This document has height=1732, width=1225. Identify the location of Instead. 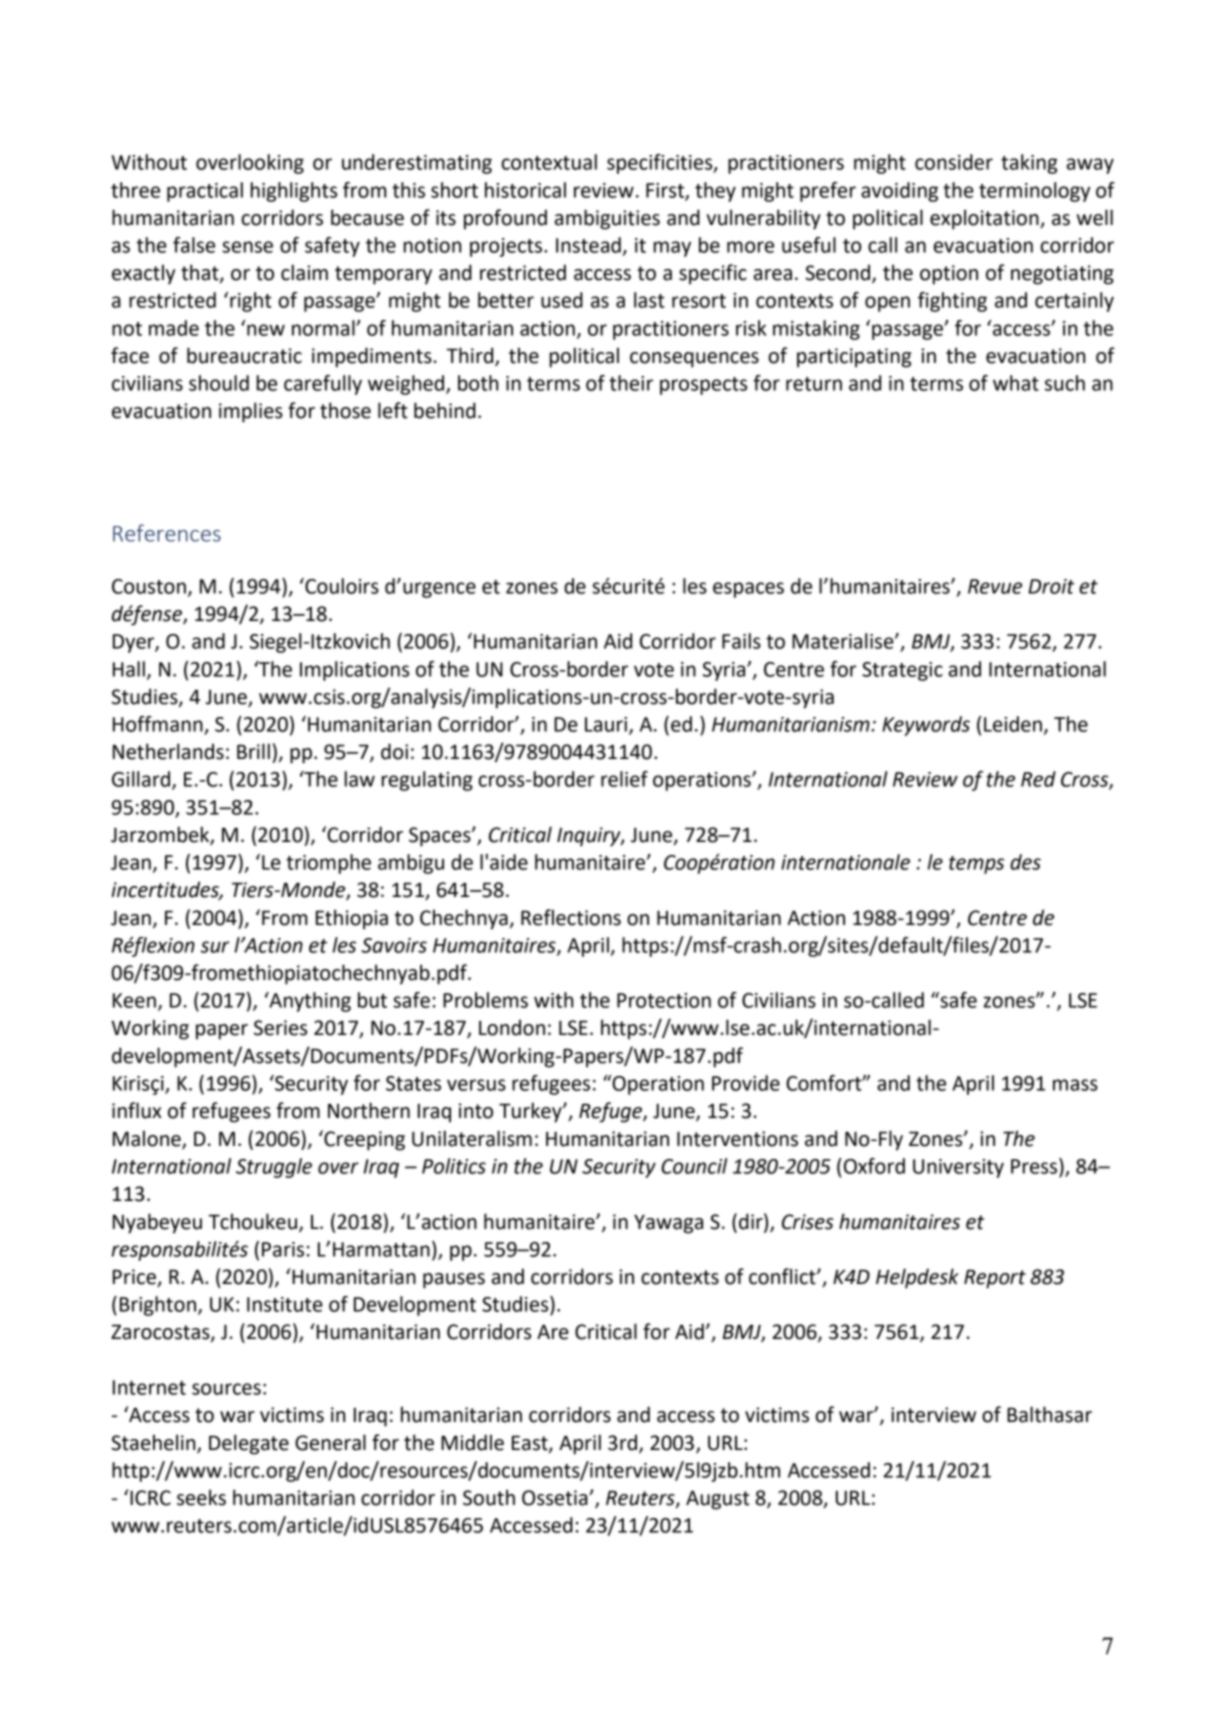
(588, 245).
